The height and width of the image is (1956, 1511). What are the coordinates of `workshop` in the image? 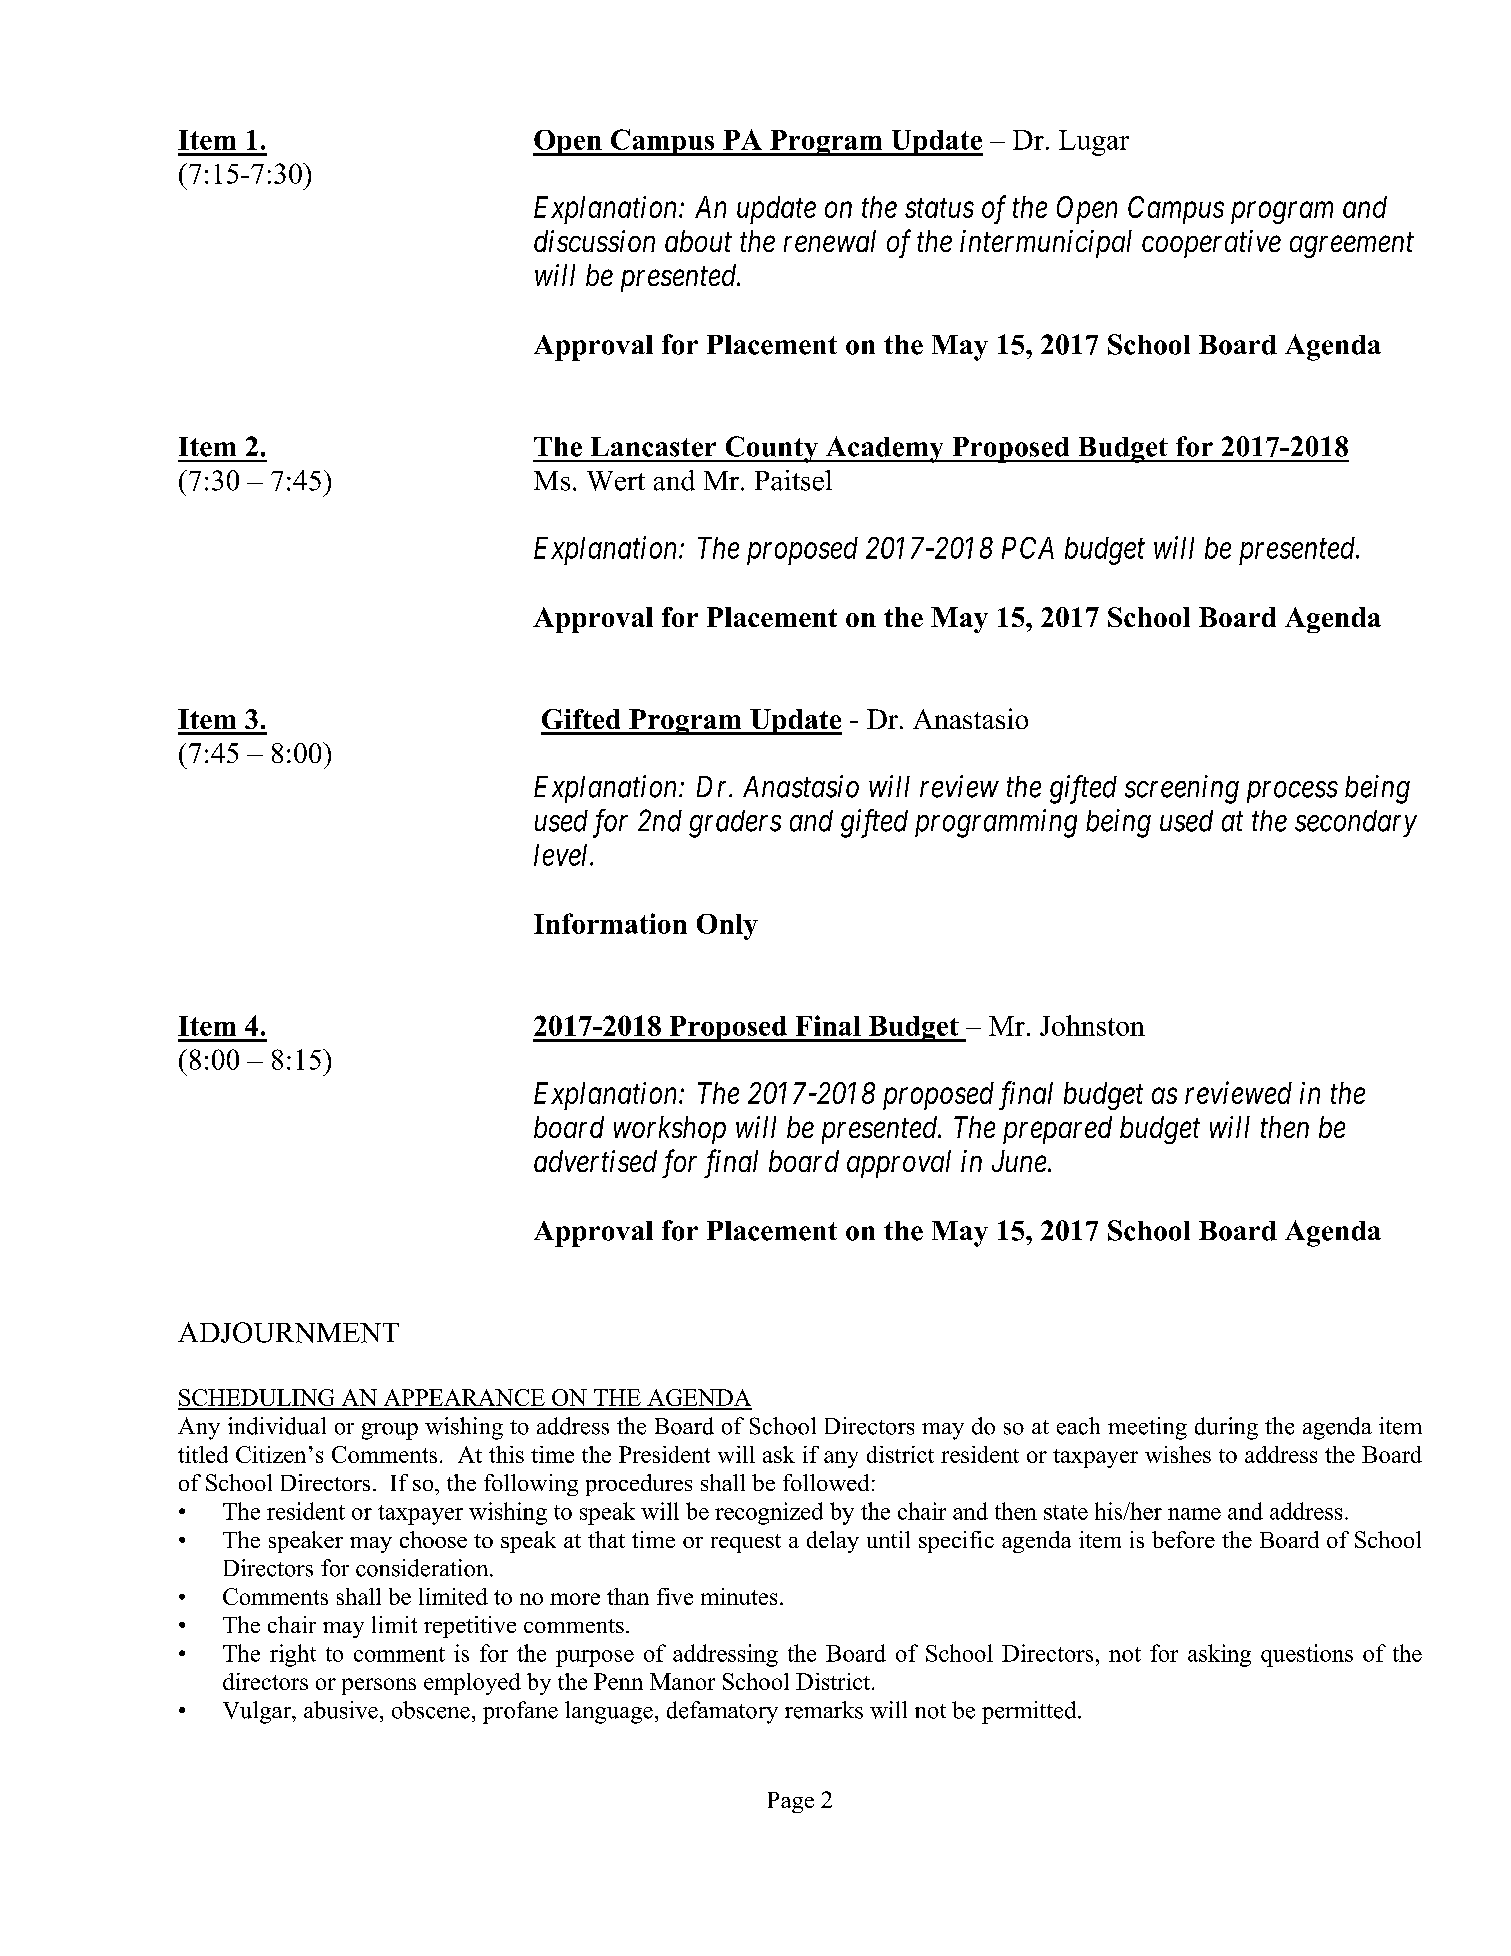 It's located at (670, 1130).
